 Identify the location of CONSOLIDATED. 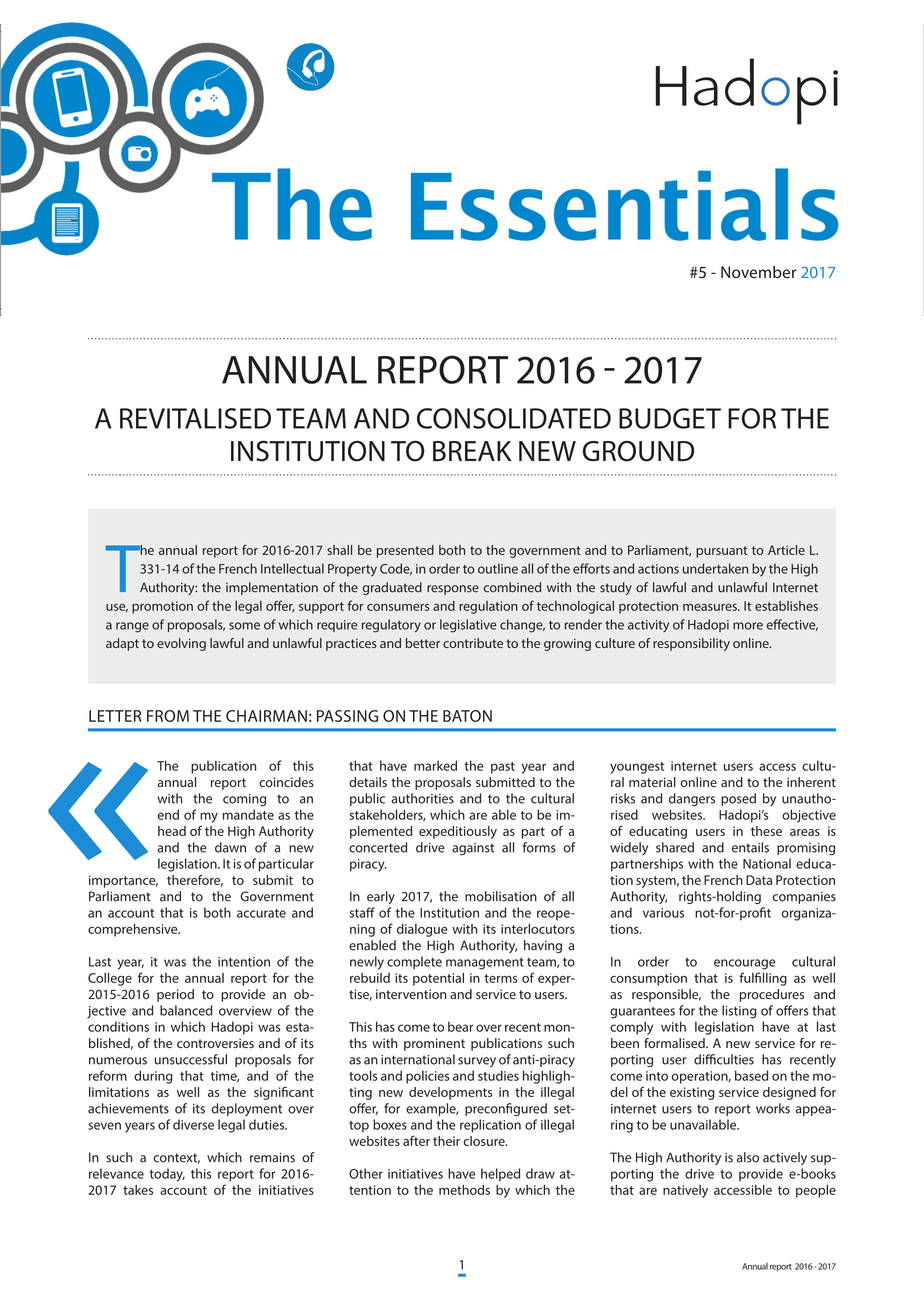
(514, 418).
